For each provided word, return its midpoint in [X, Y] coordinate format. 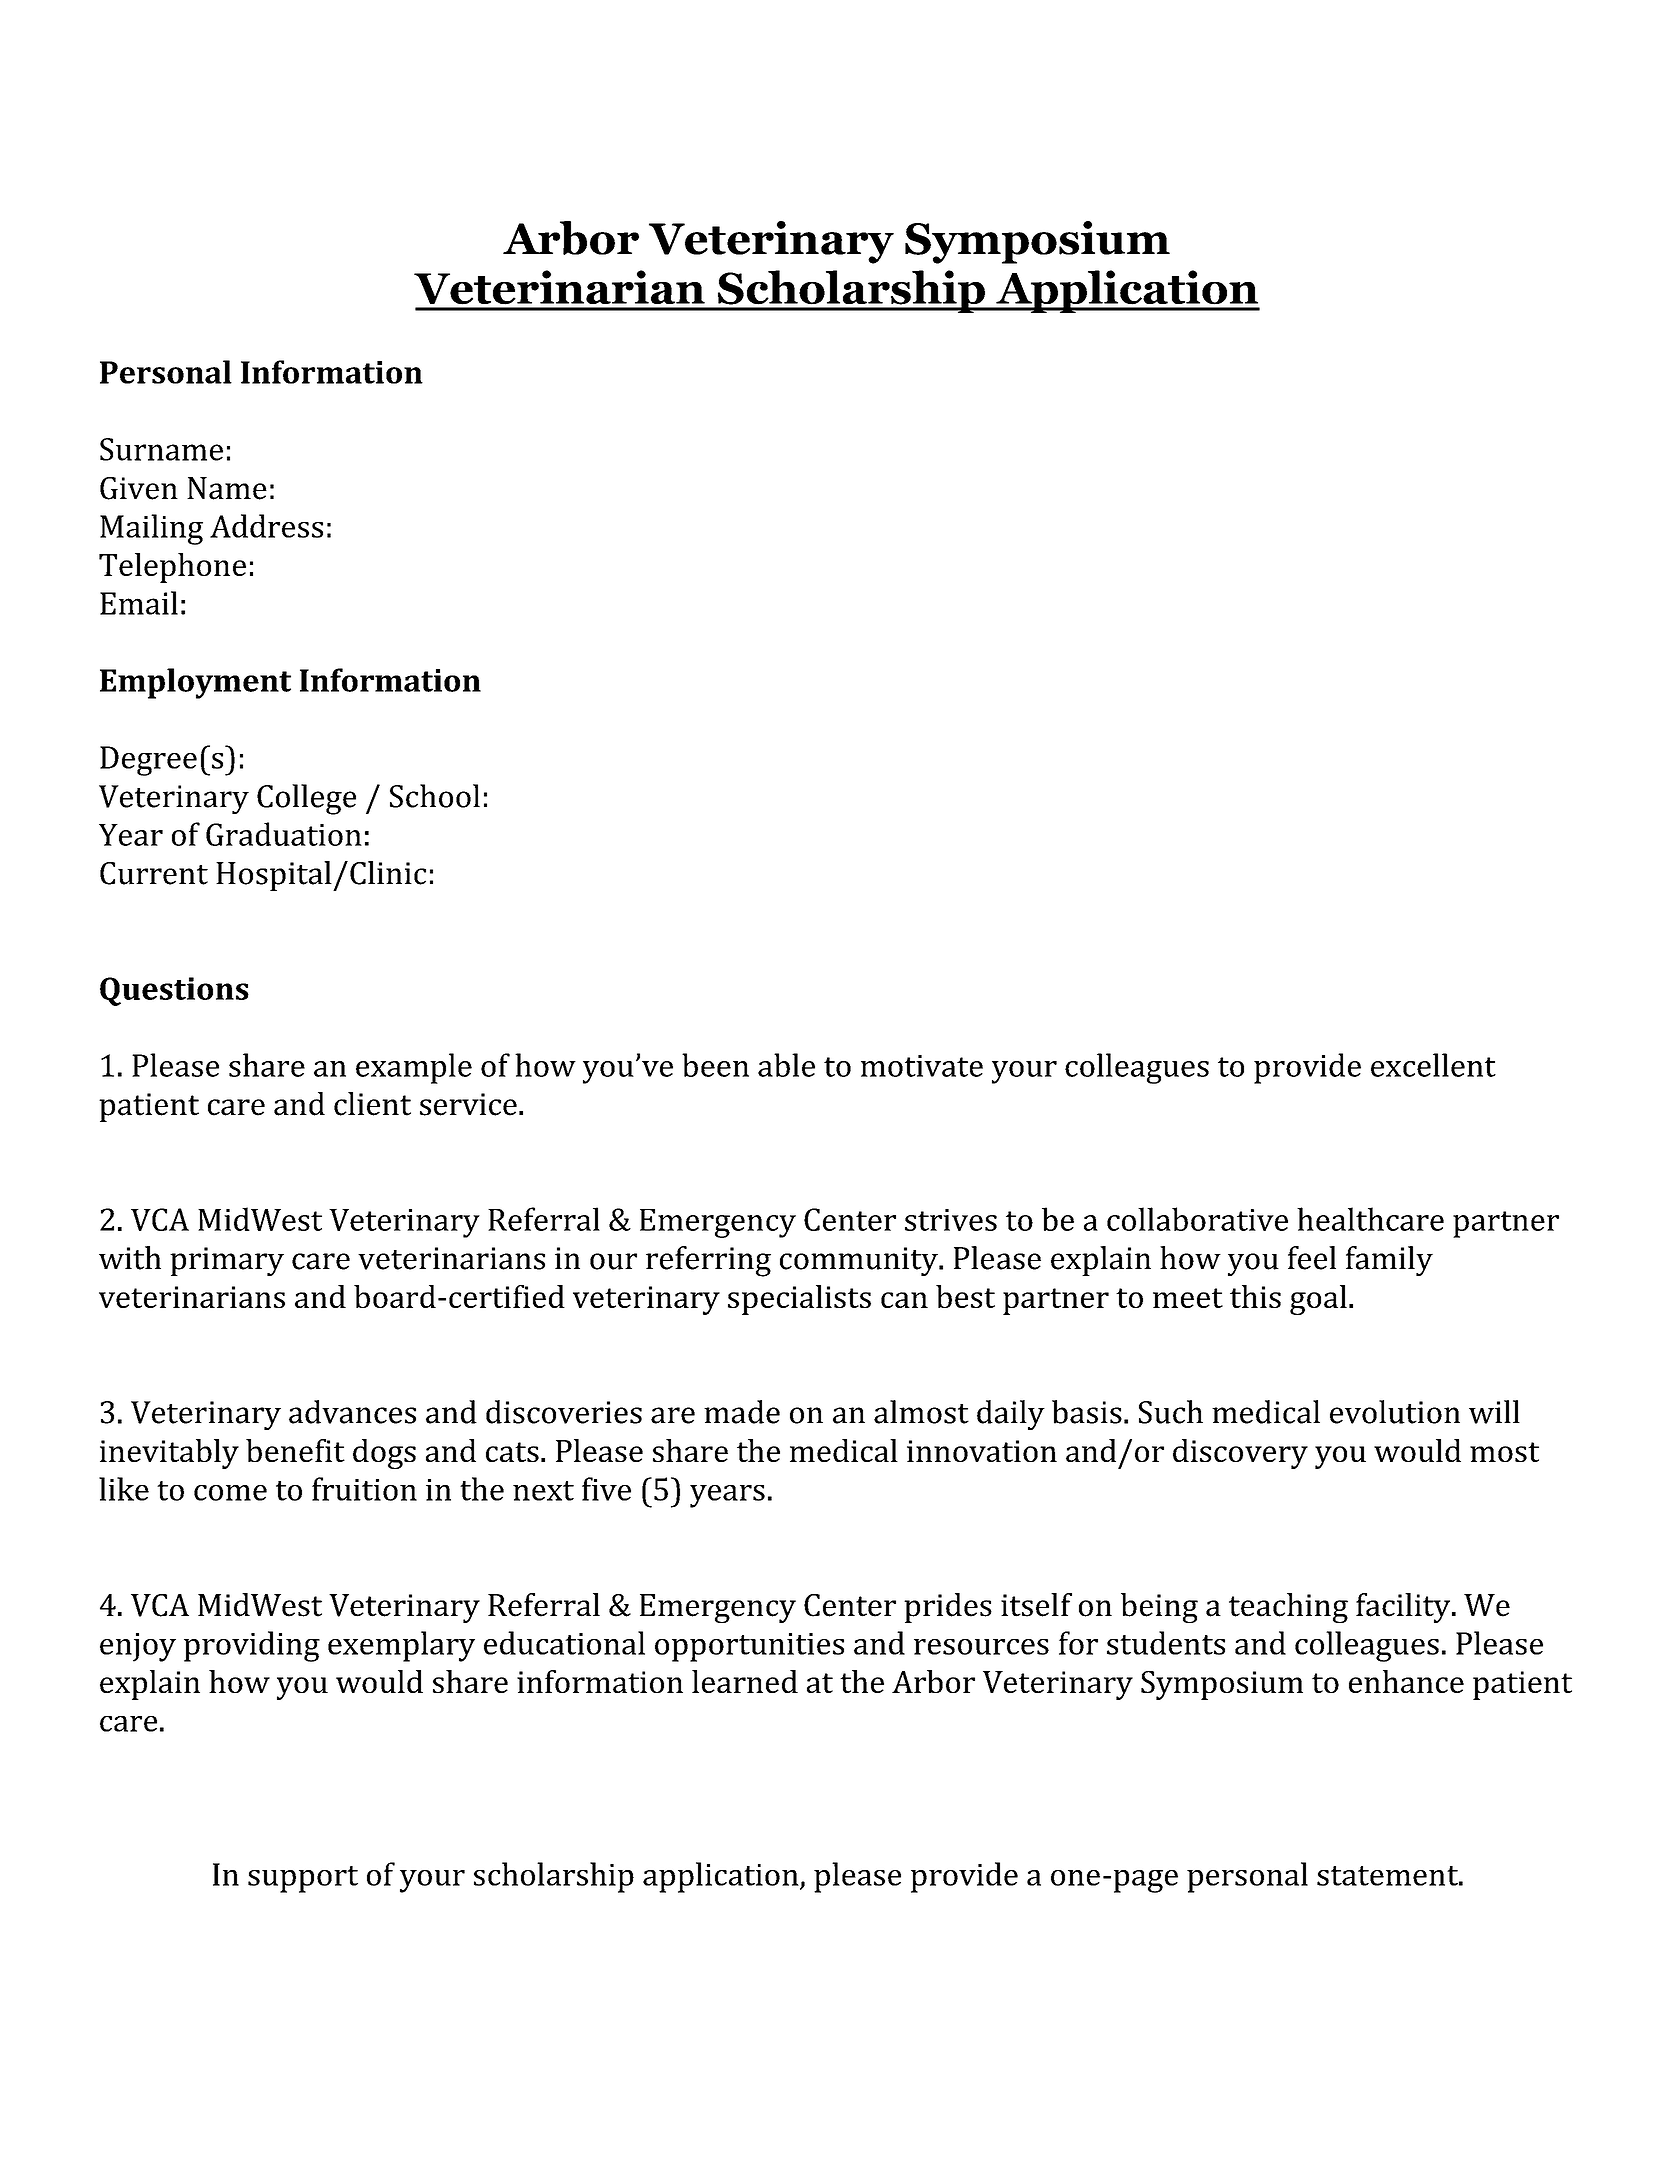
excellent [1433, 1065]
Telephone [172, 568]
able [786, 1065]
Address [266, 526]
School [435, 796]
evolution [1395, 1412]
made [742, 1412]
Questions [174, 991]
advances [352, 1412]
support [303, 1879]
